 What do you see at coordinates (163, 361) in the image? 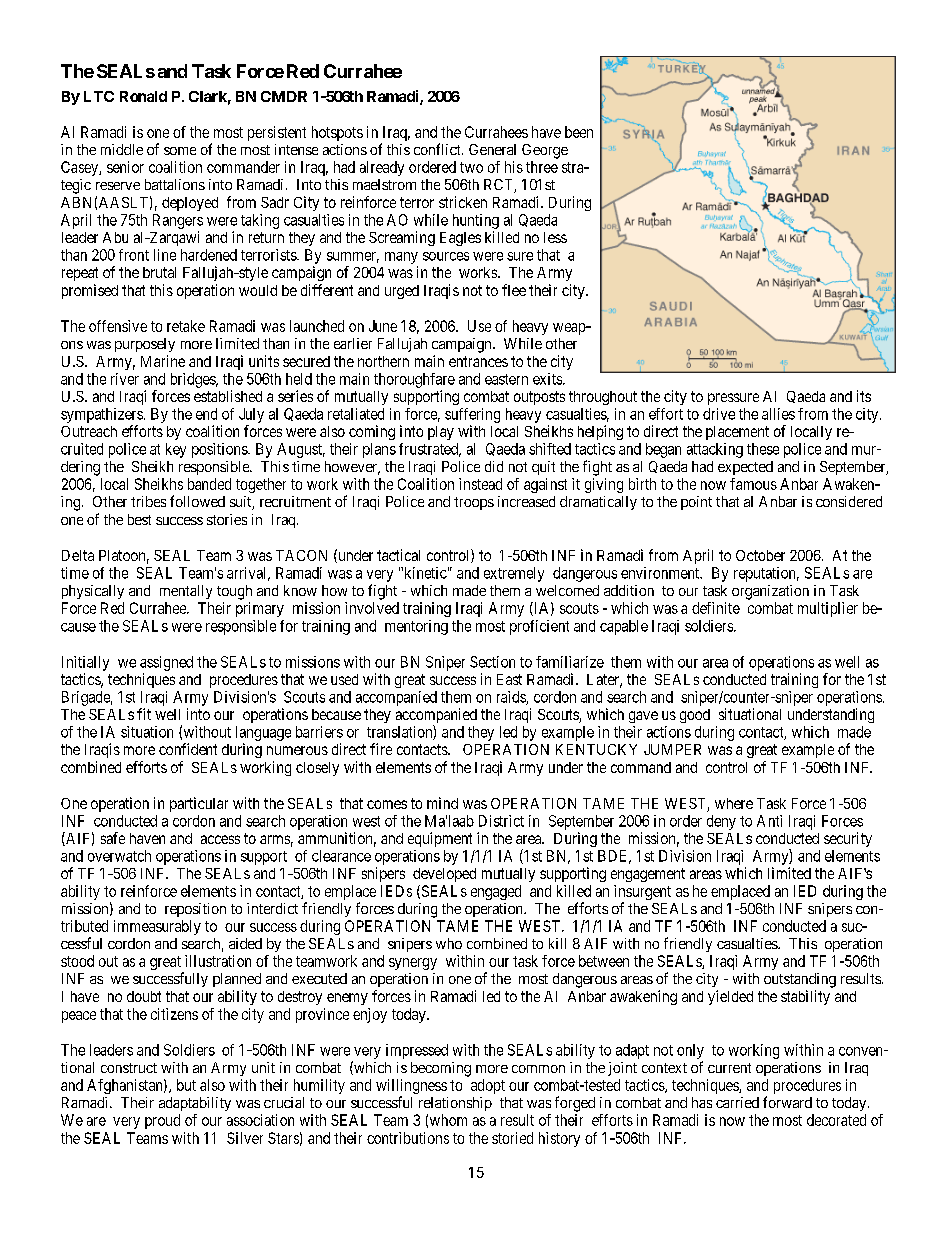
I see `Marine` at bounding box center [163, 361].
